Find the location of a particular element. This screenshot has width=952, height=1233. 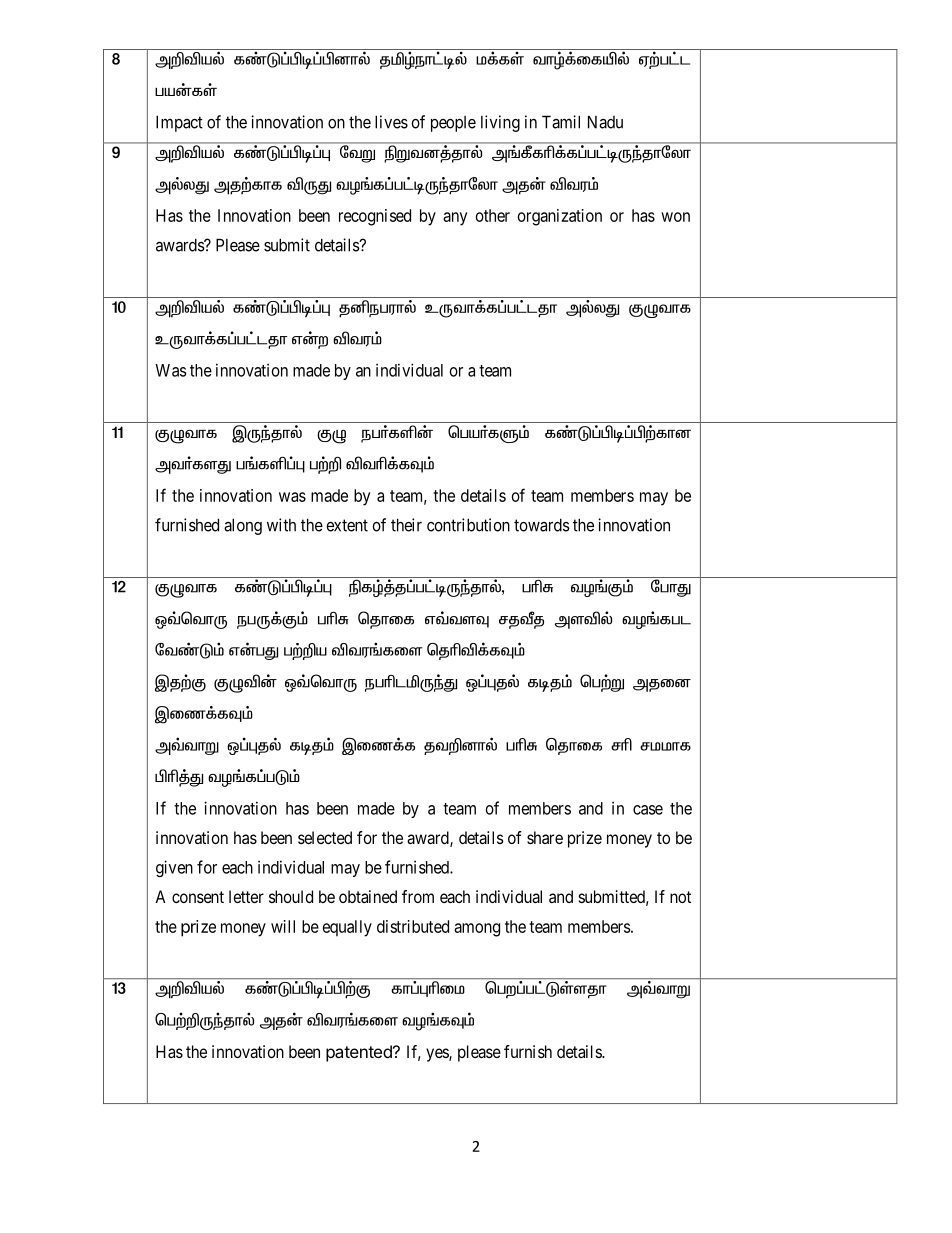

share is located at coordinates (545, 837).
